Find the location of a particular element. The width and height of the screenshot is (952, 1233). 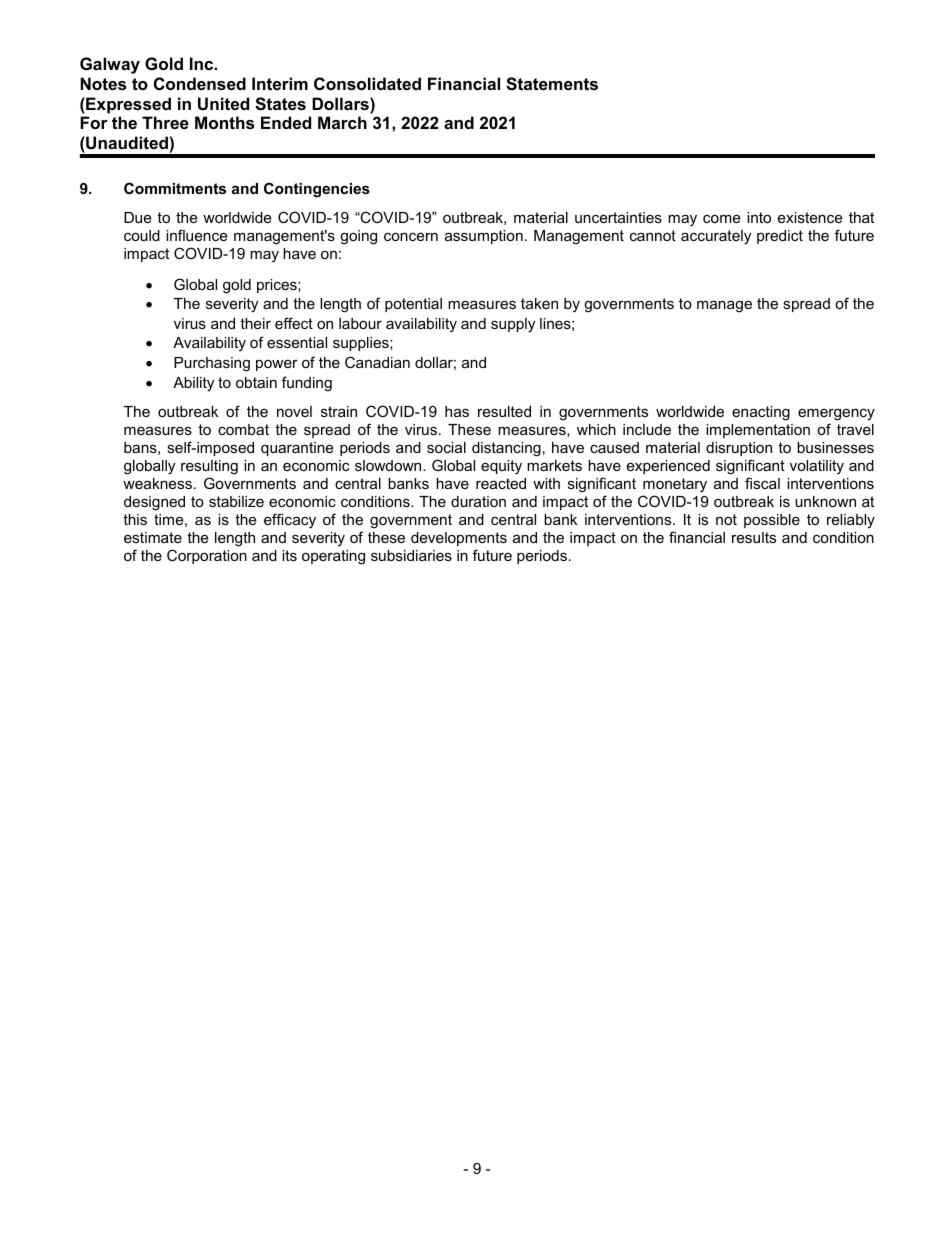

supply is located at coordinates (513, 325).
